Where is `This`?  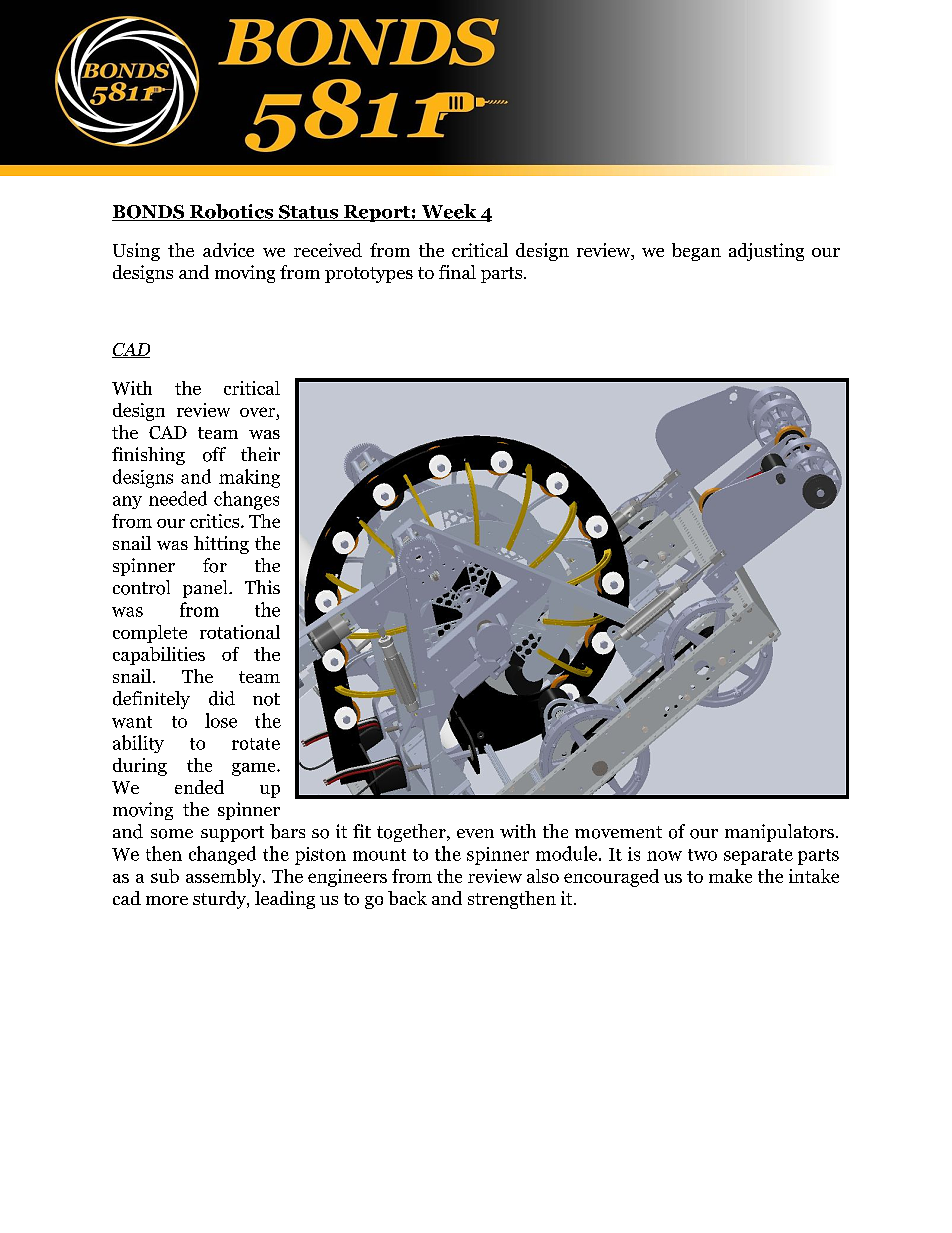
This is located at coordinates (262, 587).
